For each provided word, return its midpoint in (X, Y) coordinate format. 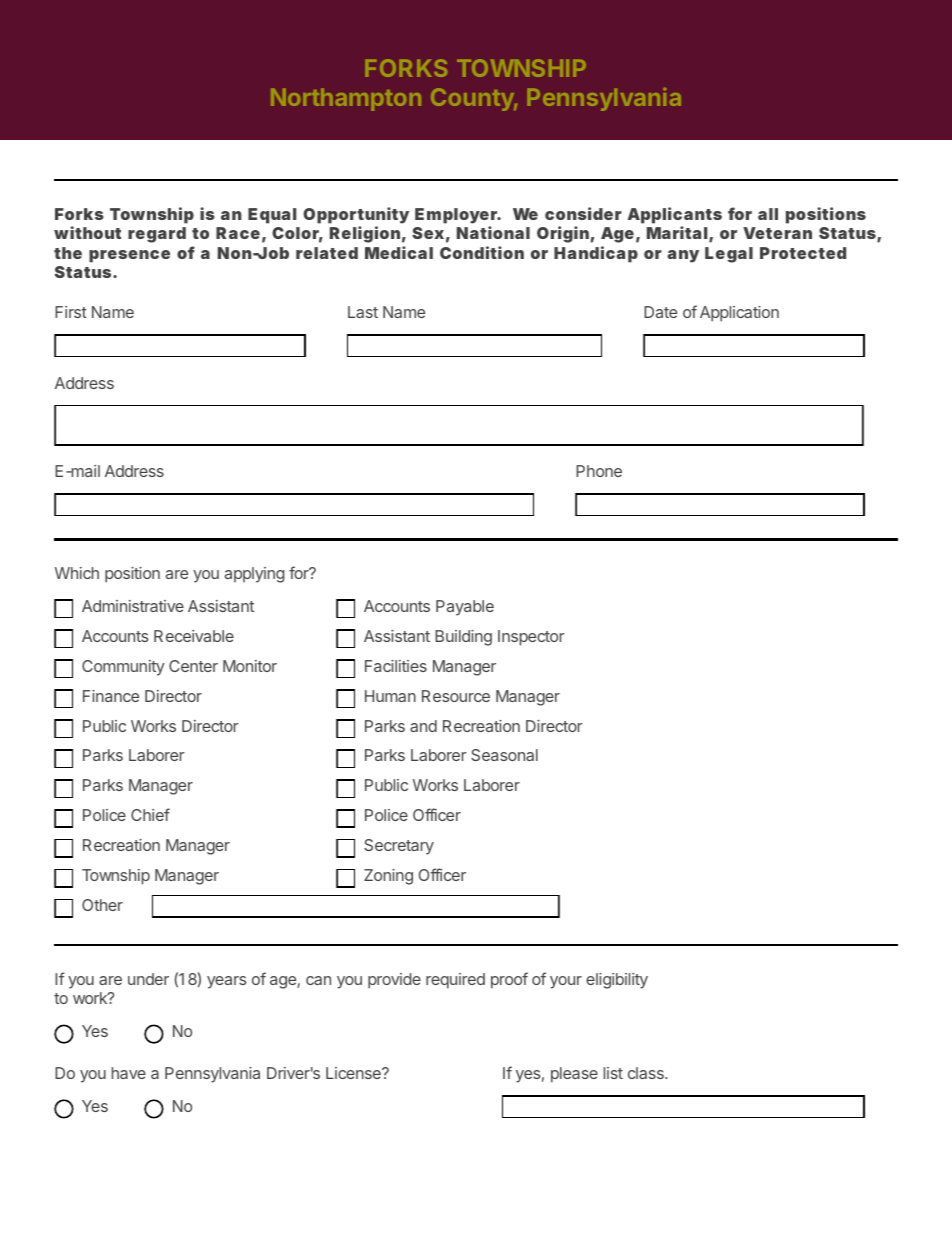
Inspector (531, 638)
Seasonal (504, 755)
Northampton (346, 100)
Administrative (133, 606)
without (87, 232)
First (71, 312)
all (768, 214)
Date (660, 312)
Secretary (399, 847)
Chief (150, 814)
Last (363, 312)
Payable (465, 608)
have (129, 1073)
